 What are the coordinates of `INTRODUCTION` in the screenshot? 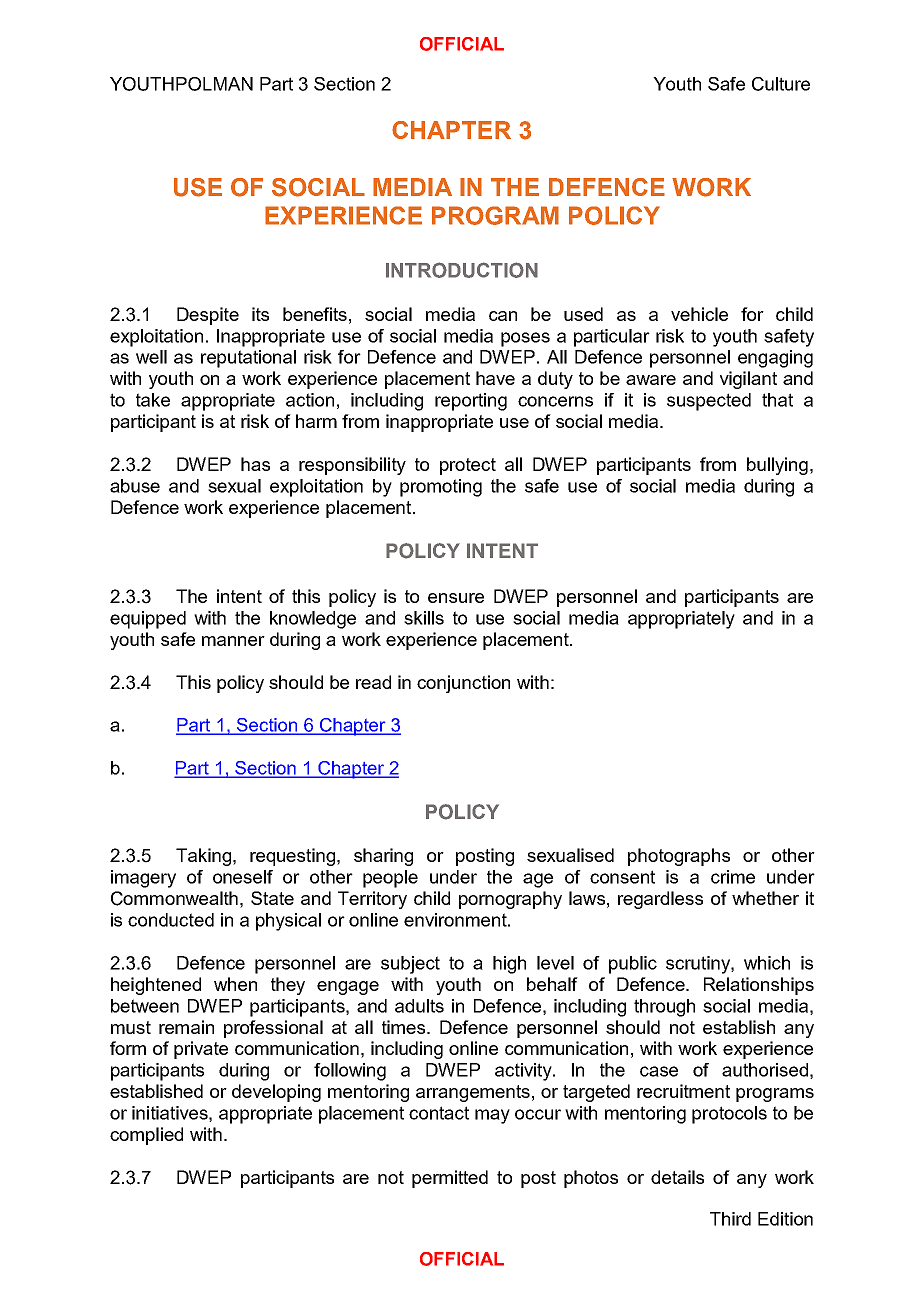 It's located at (462, 270).
